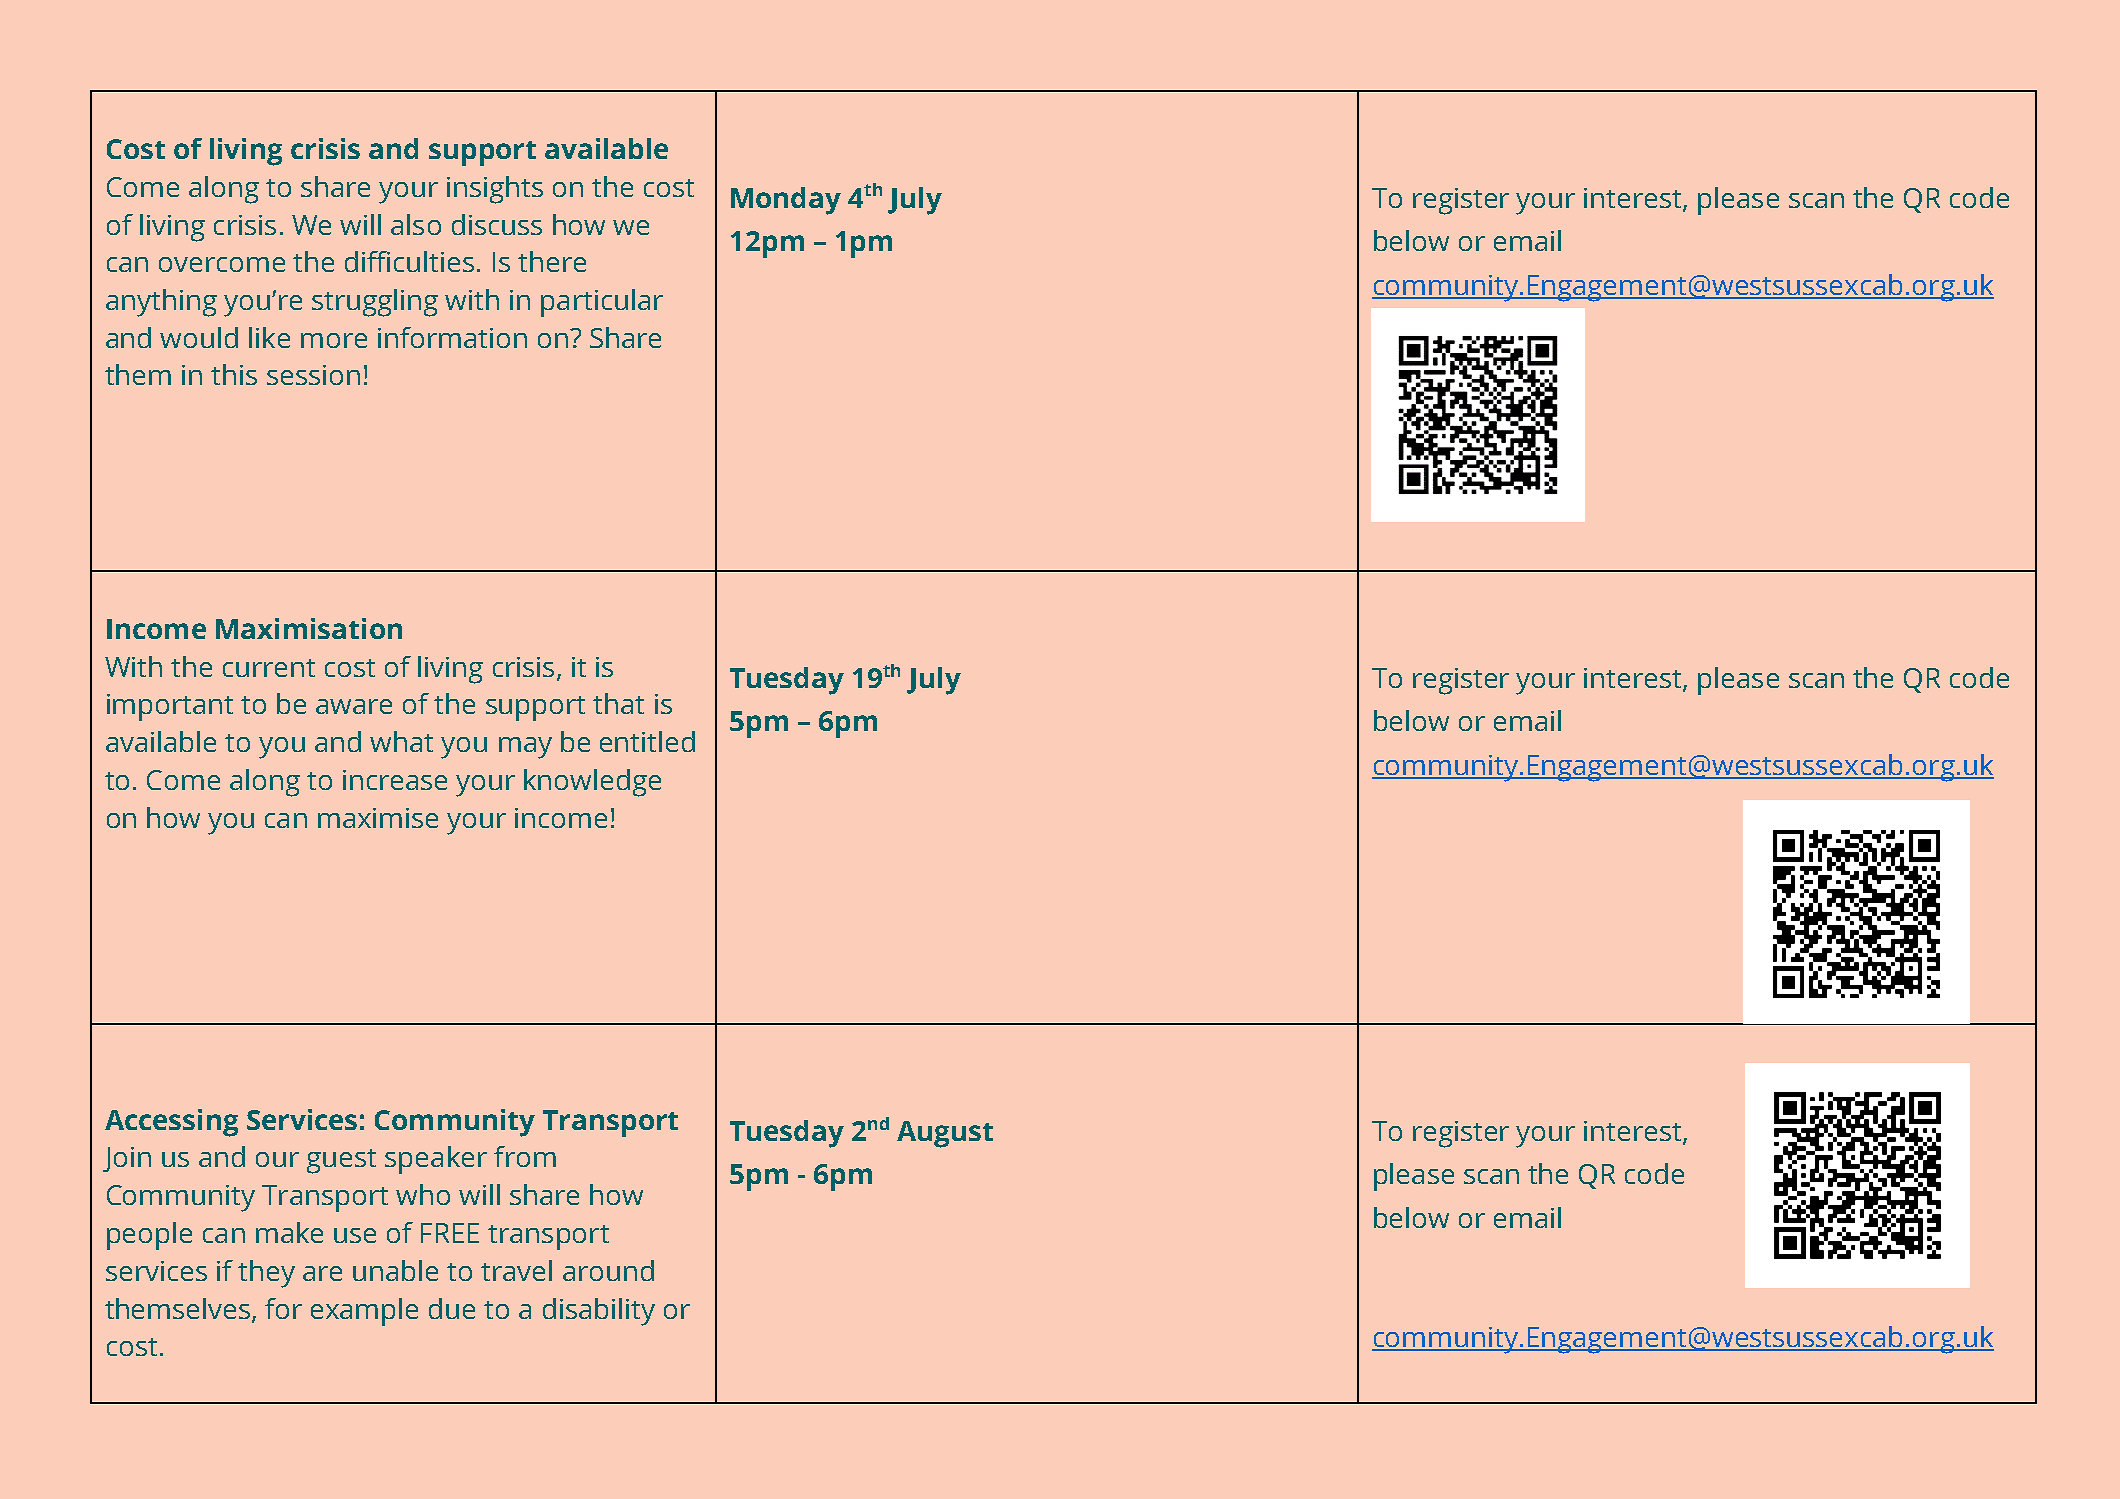 This screenshot has height=1499, width=2120. I want to click on Monday, so click(786, 201).
